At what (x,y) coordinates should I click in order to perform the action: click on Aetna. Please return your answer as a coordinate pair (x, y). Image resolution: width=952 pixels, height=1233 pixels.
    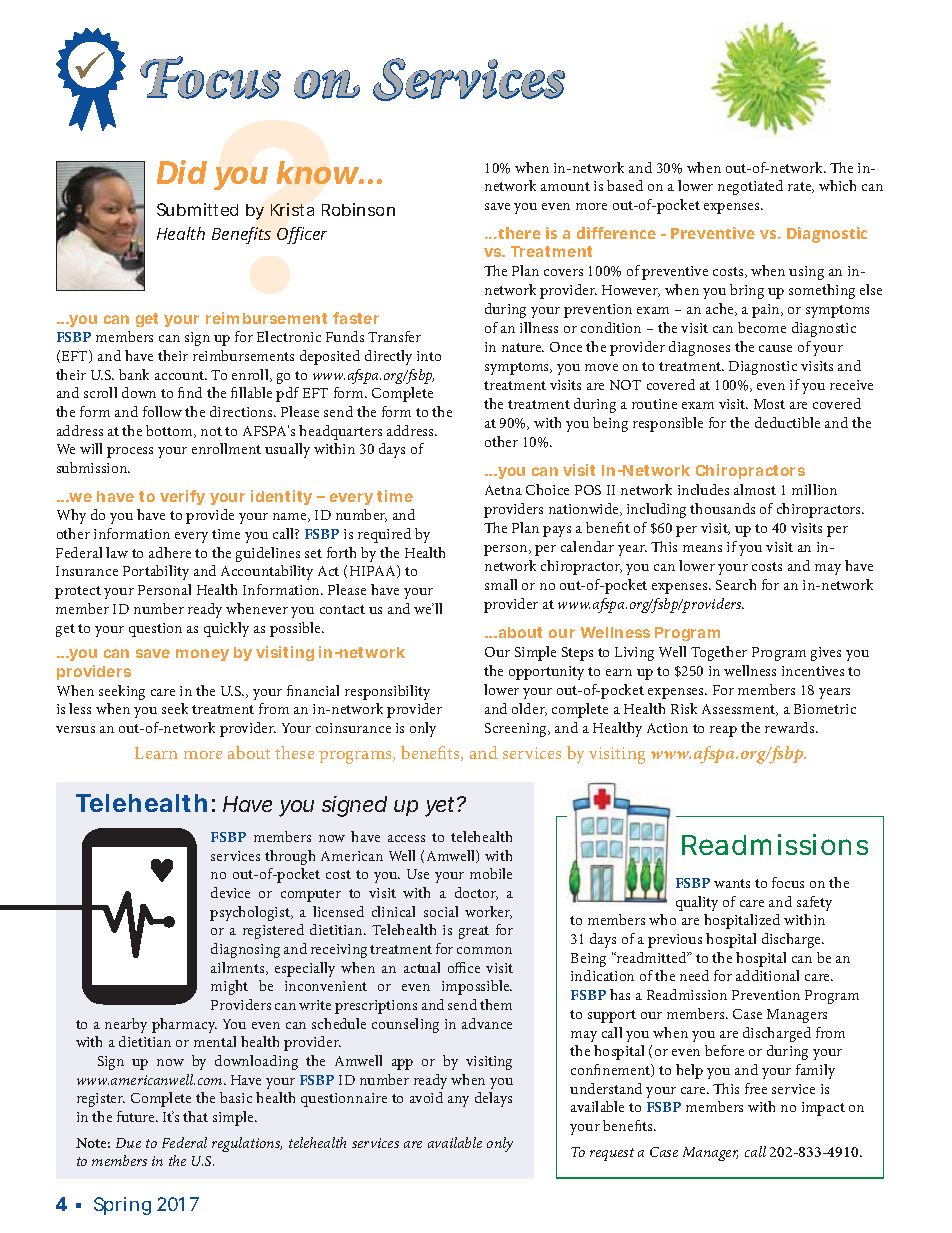
    Looking at the image, I should click on (503, 490).
